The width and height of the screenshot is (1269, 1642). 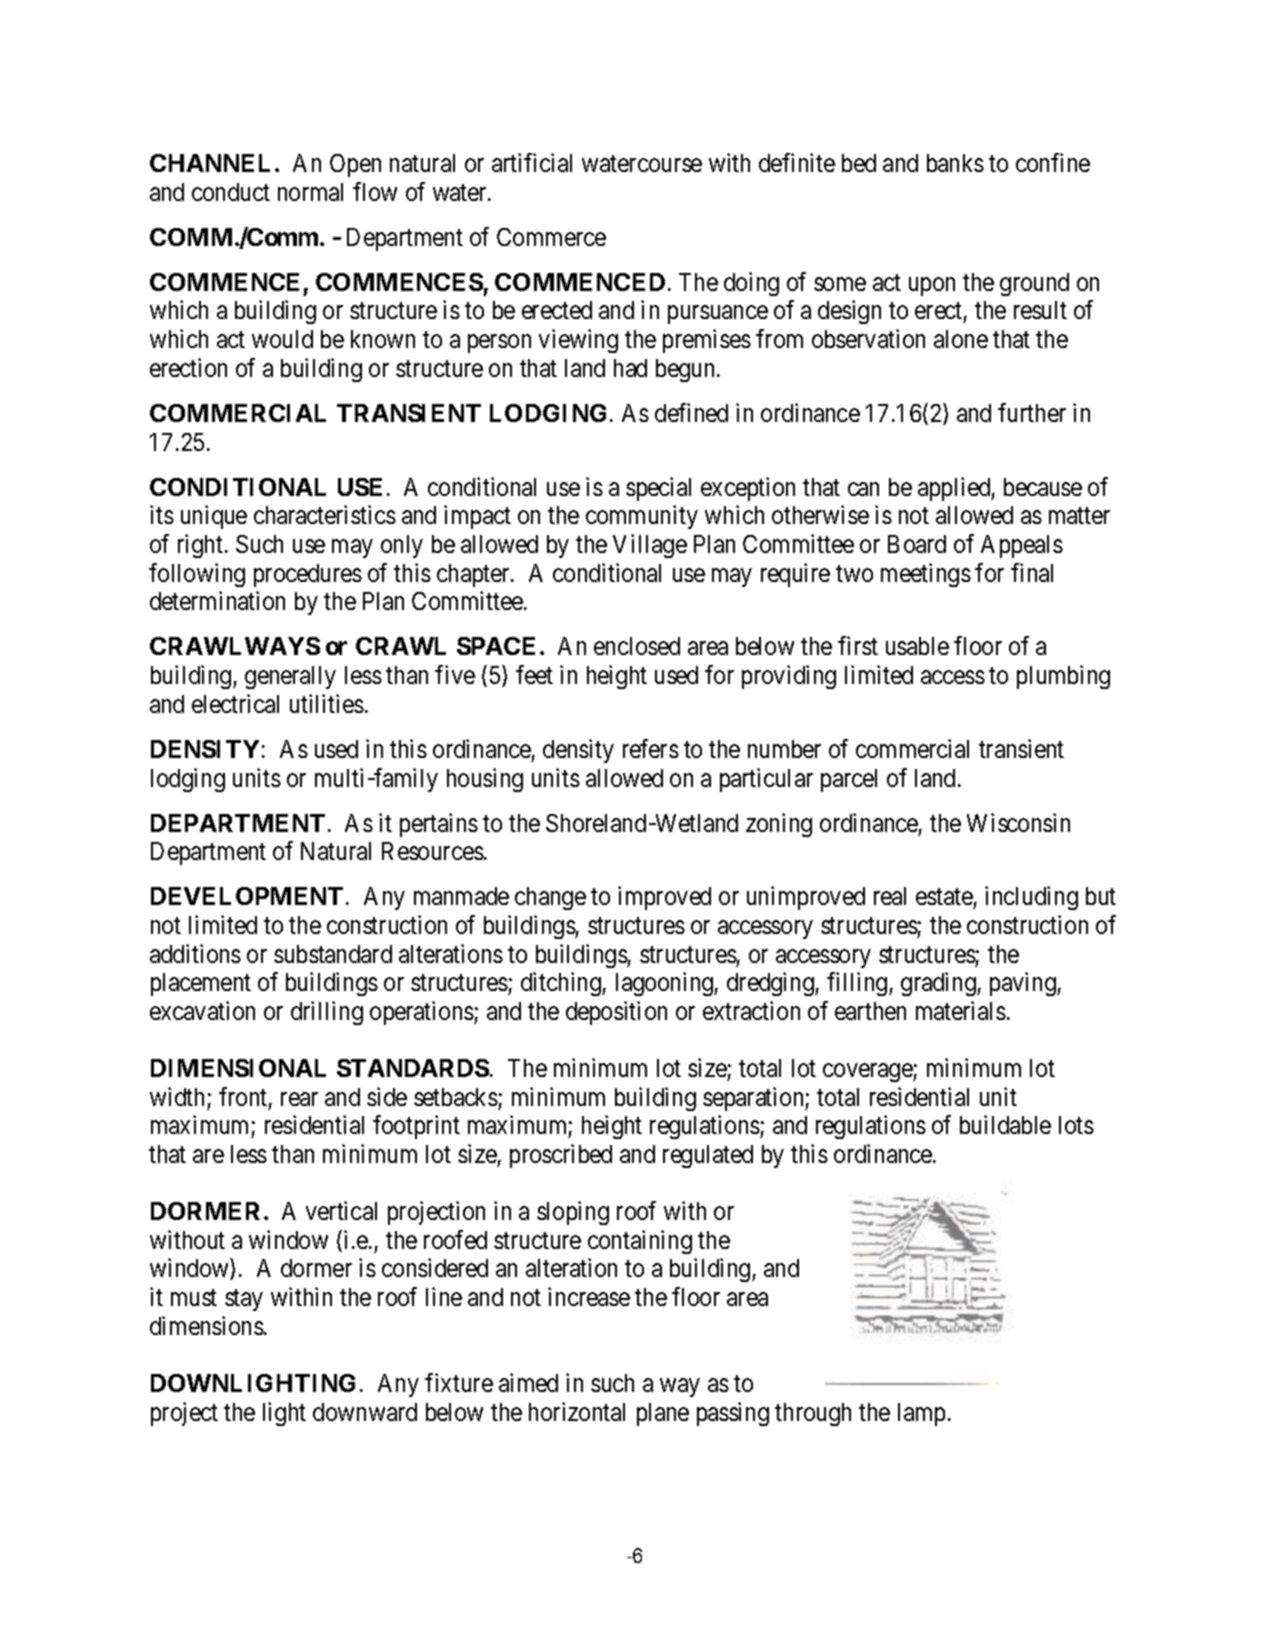 I want to click on procedures, so click(x=308, y=575).
